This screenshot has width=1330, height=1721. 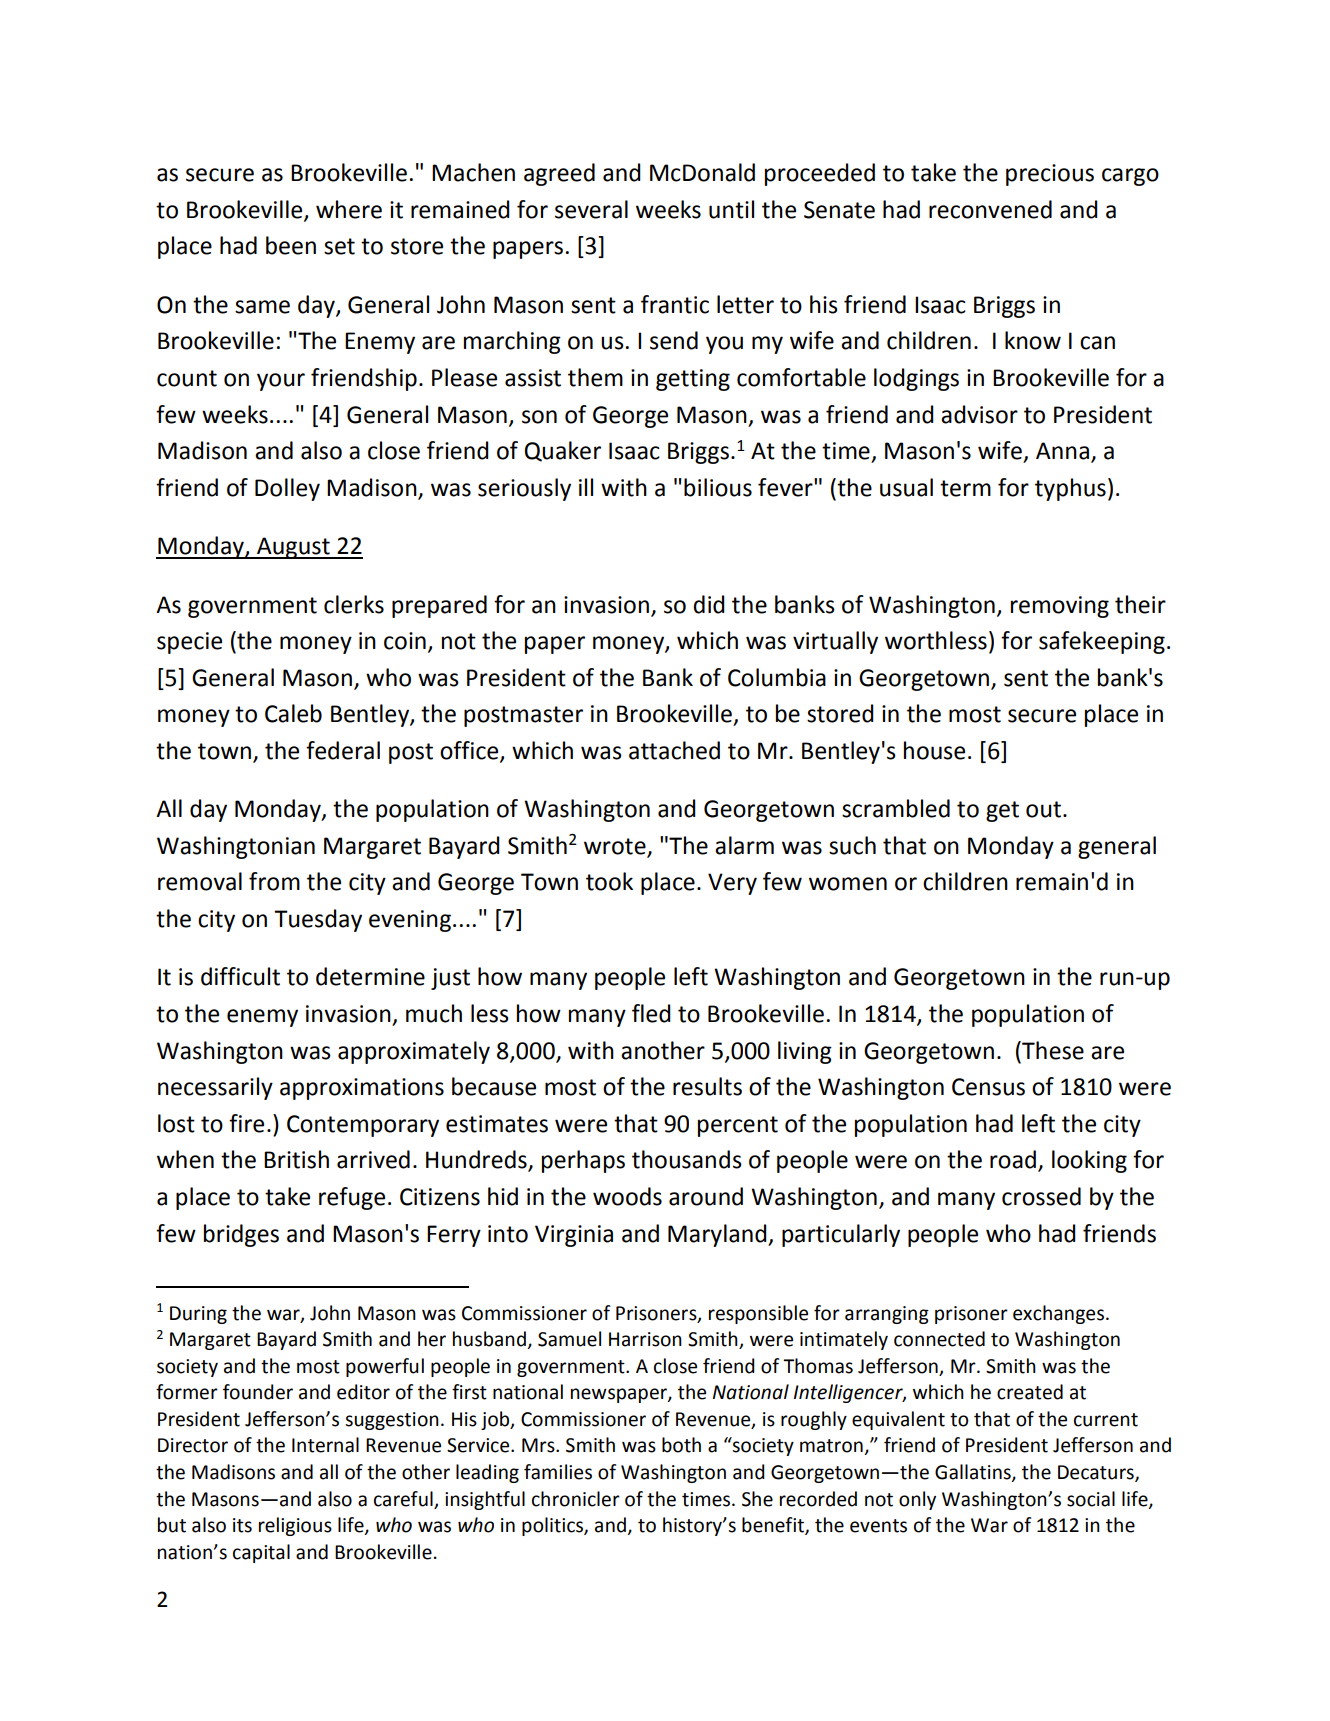 What do you see at coordinates (1091, 1499) in the screenshot?
I see `social` at bounding box center [1091, 1499].
